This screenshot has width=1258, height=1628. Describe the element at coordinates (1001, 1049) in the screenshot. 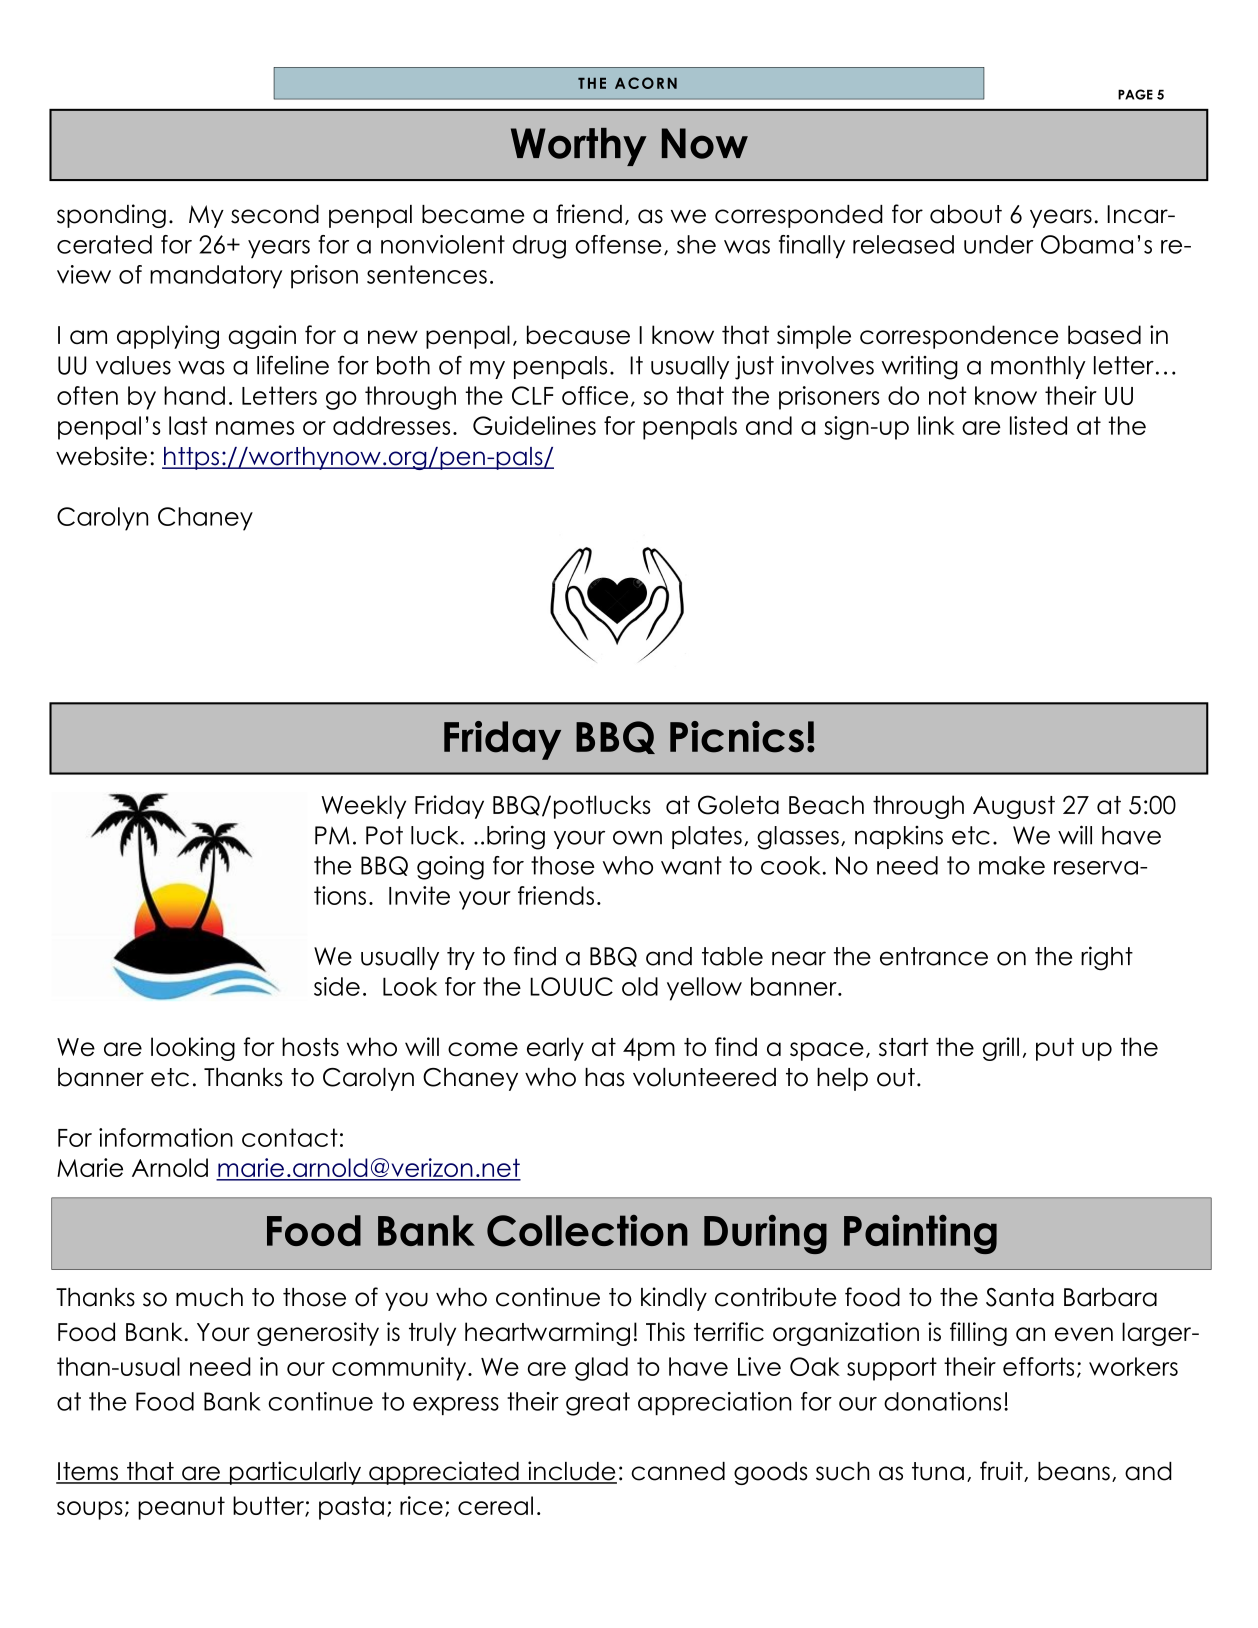

I see `grill` at that location.
